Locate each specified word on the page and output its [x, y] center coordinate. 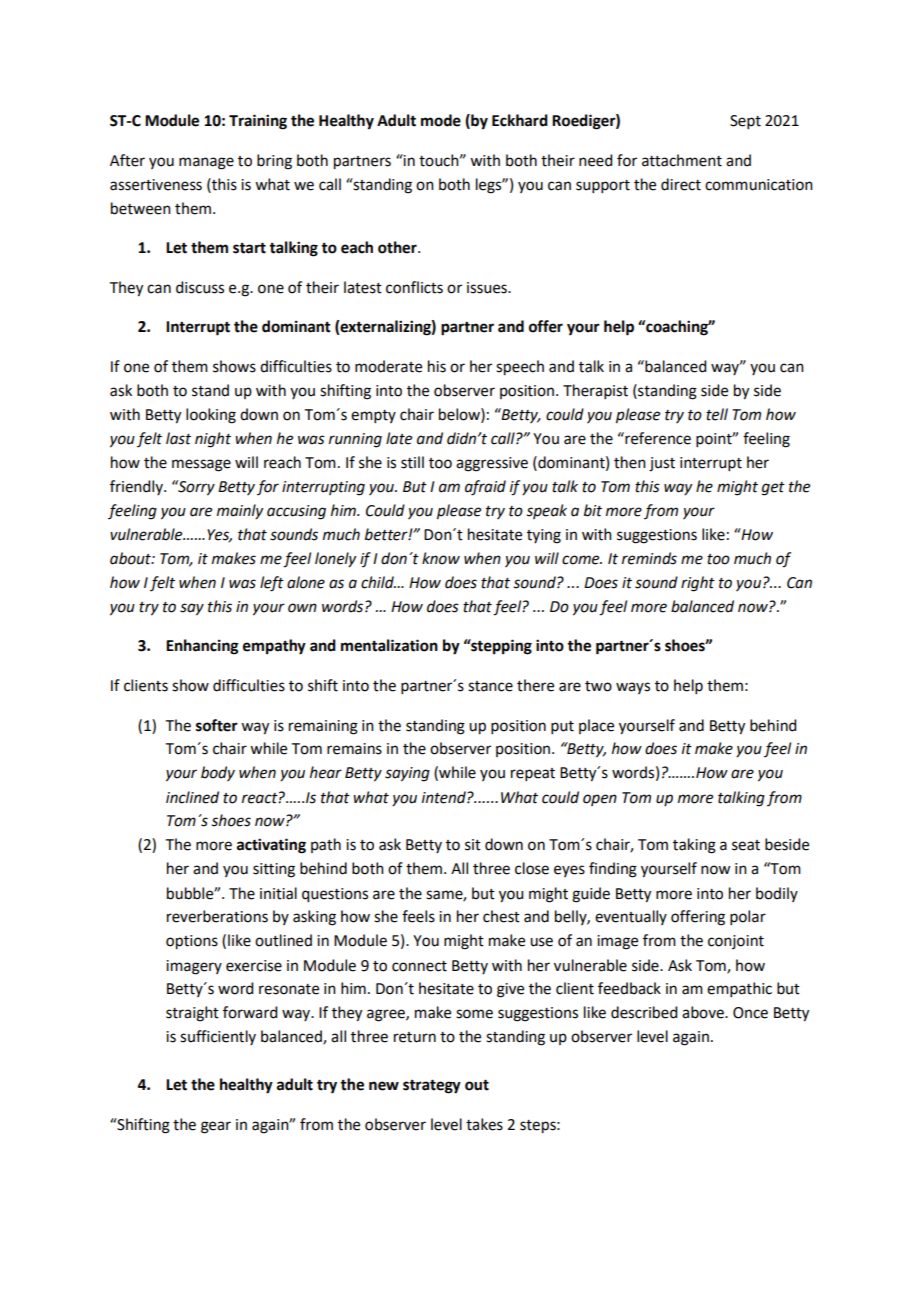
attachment [682, 160]
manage [206, 163]
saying [407, 774]
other [398, 247]
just [662, 464]
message [201, 465]
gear [216, 1127]
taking [694, 846]
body [218, 773]
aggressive [492, 464]
